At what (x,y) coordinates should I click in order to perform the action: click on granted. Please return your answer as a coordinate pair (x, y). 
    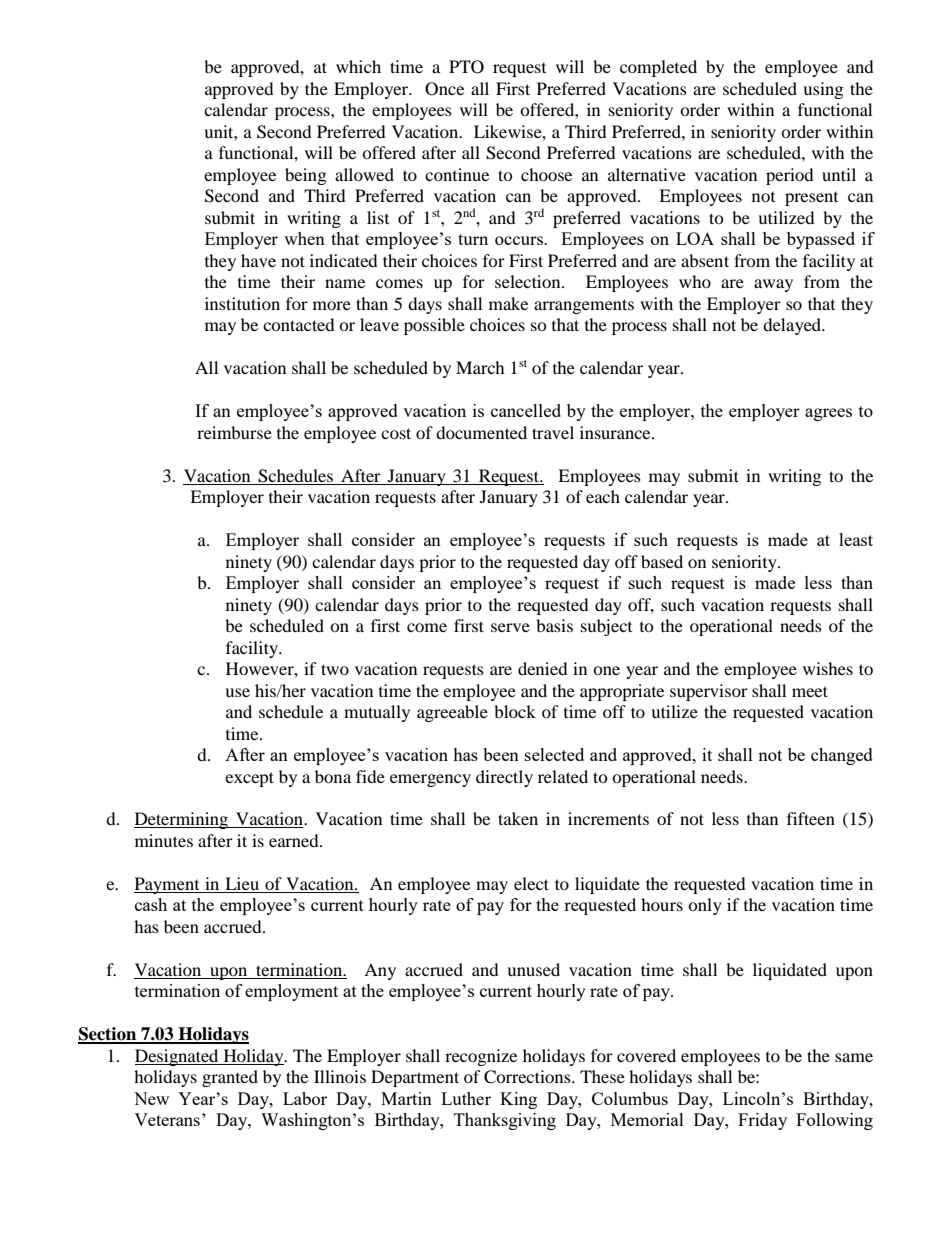
    Looking at the image, I should click on (230, 1078).
